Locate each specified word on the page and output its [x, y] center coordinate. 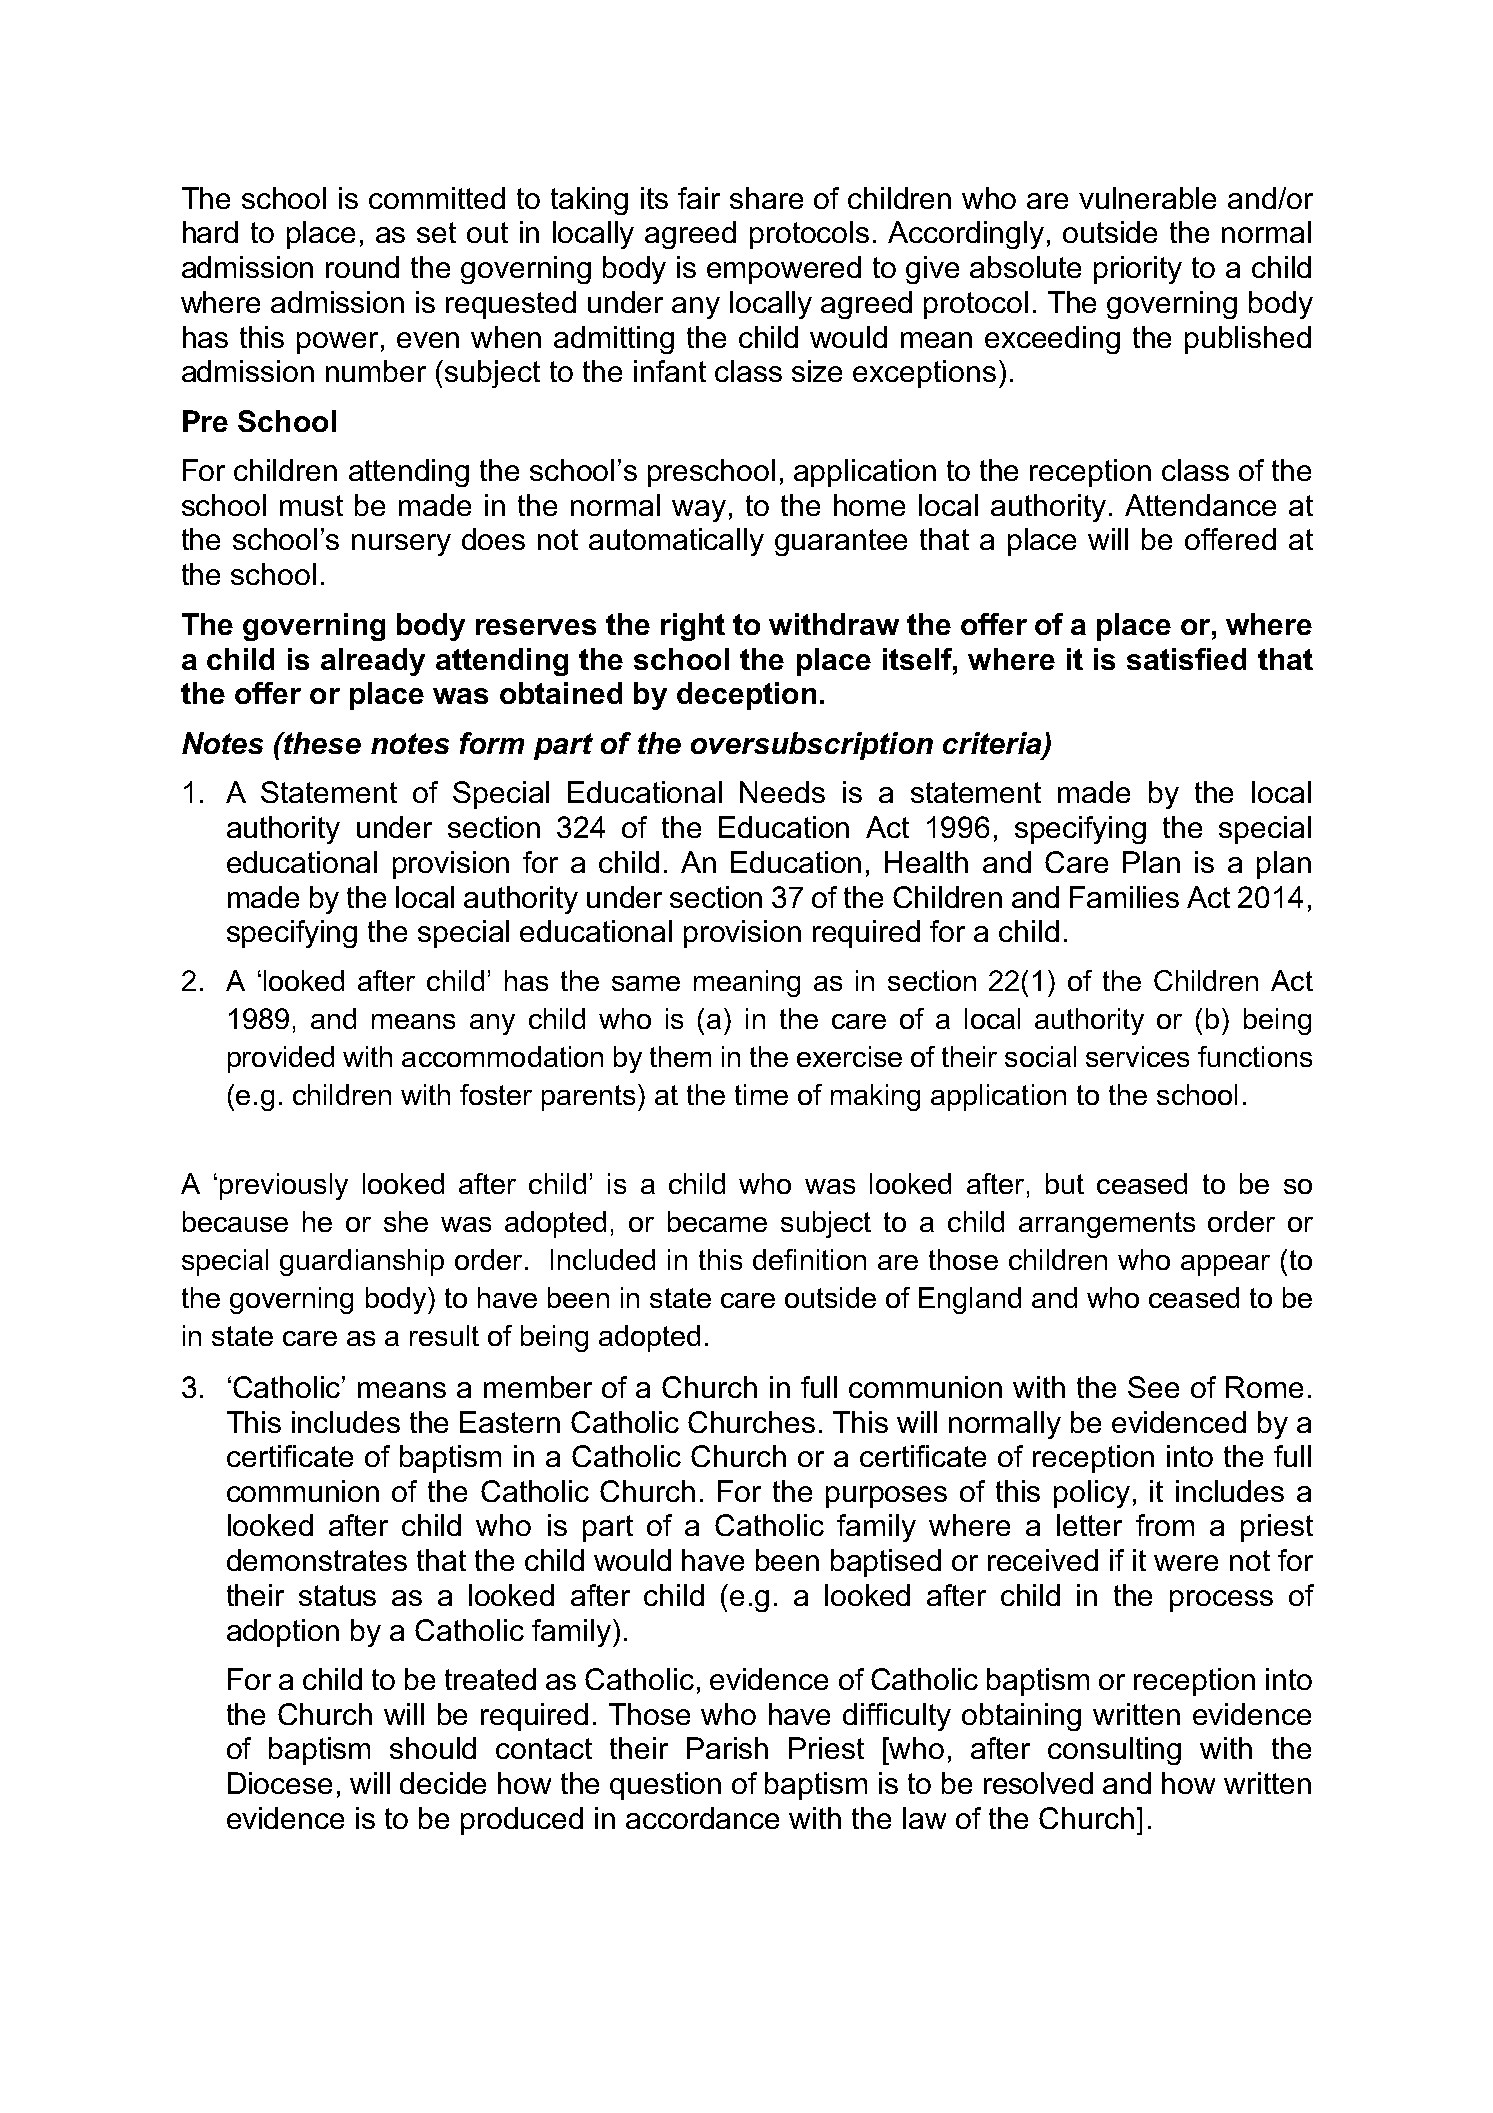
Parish [727, 1748]
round [362, 267]
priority [1138, 270]
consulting [1114, 1751]
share [766, 198]
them [680, 1056]
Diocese [280, 1783]
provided [281, 1059]
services [1137, 1056]
